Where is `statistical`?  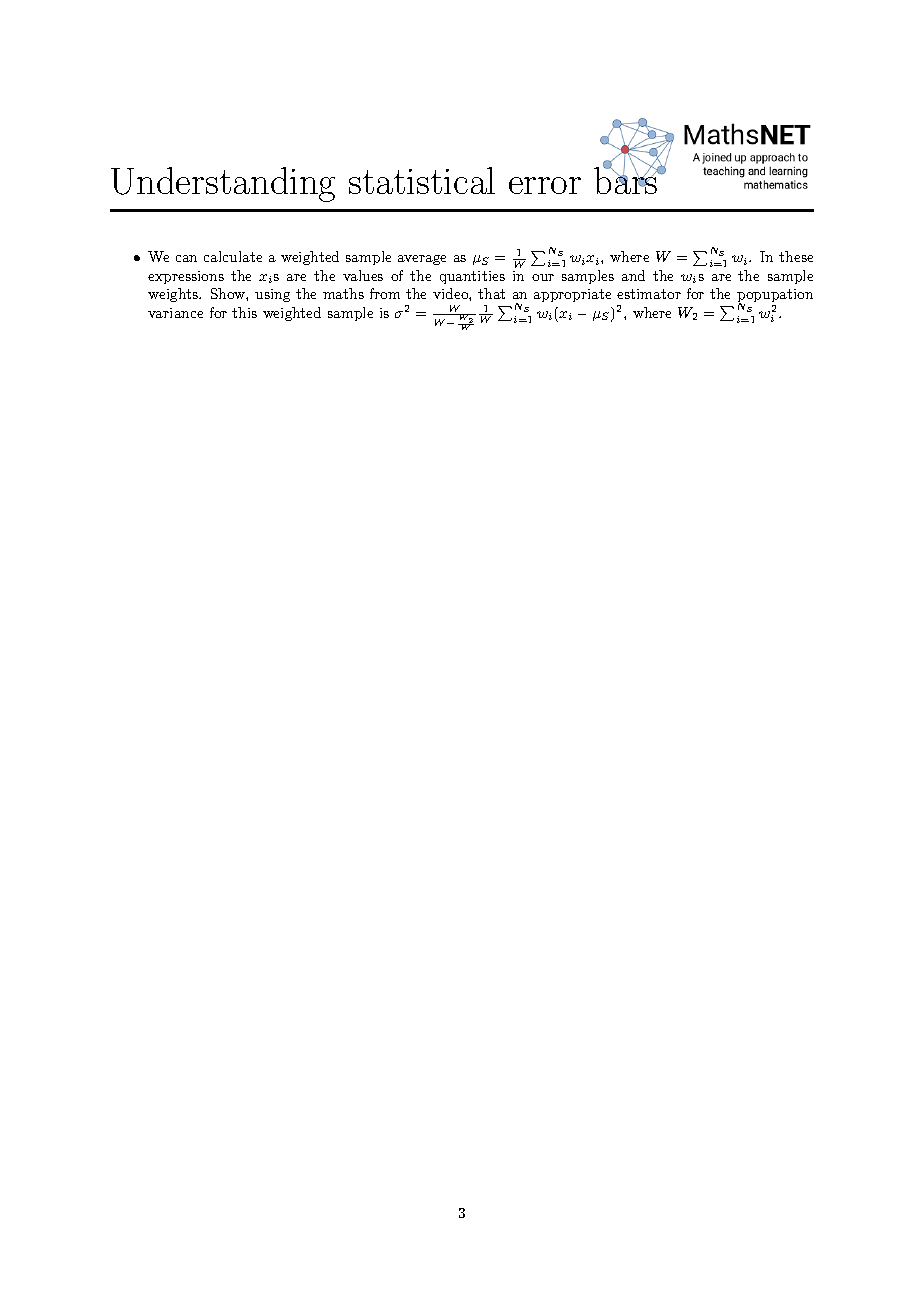
statistical is located at coordinates (422, 180).
